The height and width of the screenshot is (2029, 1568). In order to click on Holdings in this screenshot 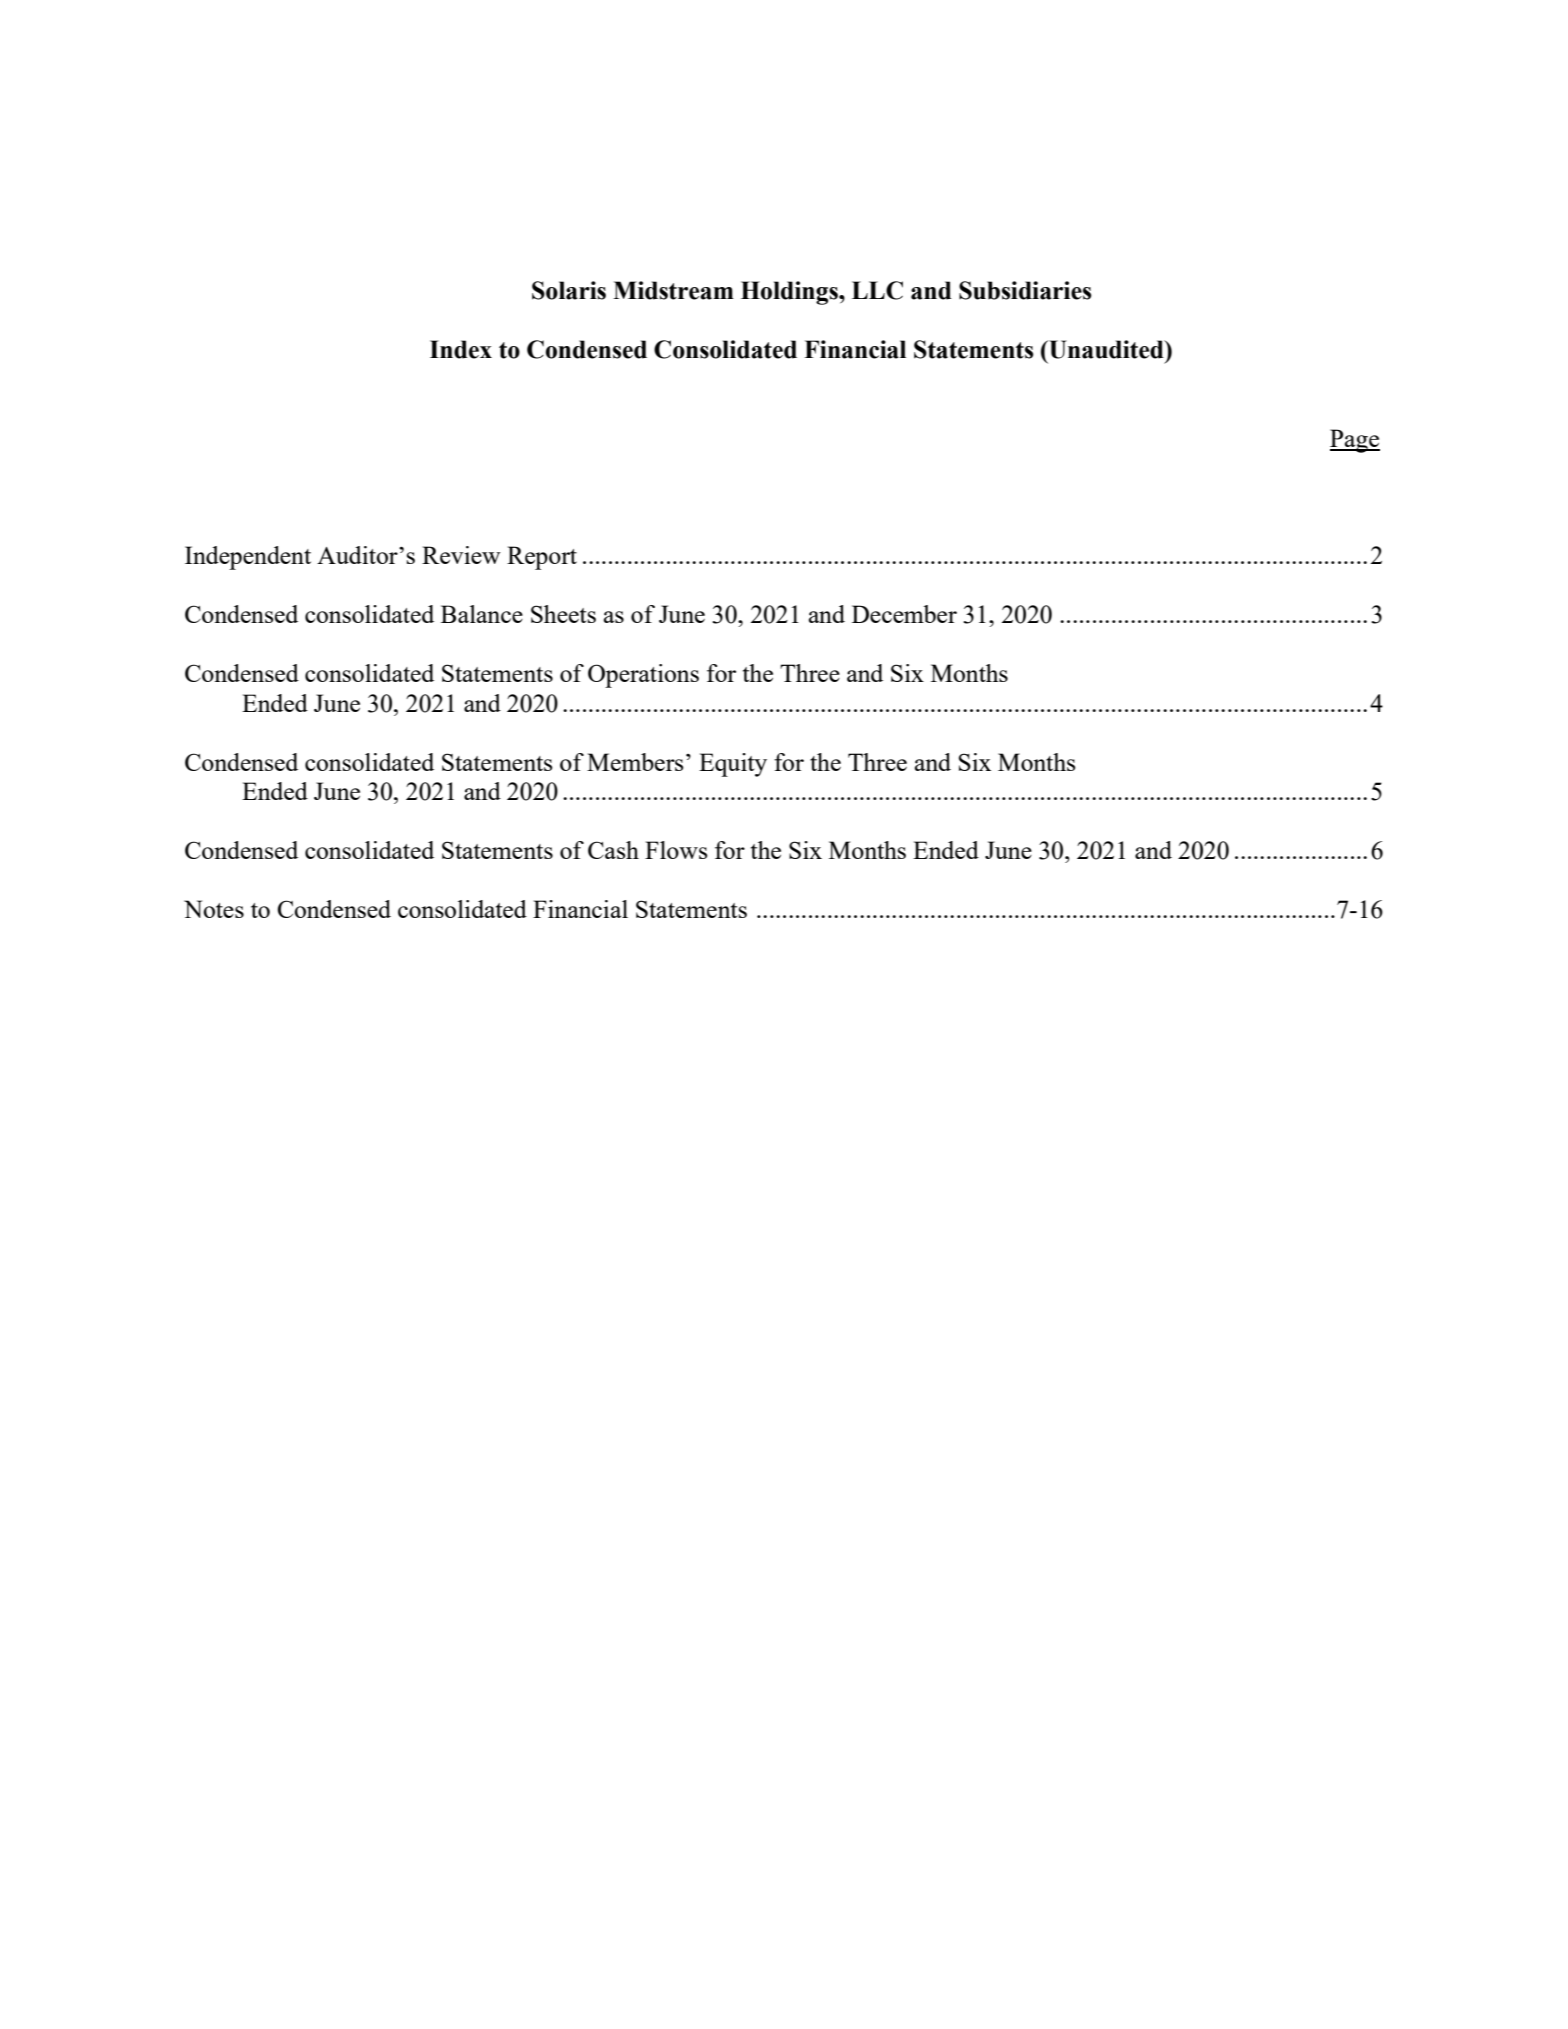, I will do `click(790, 293)`.
